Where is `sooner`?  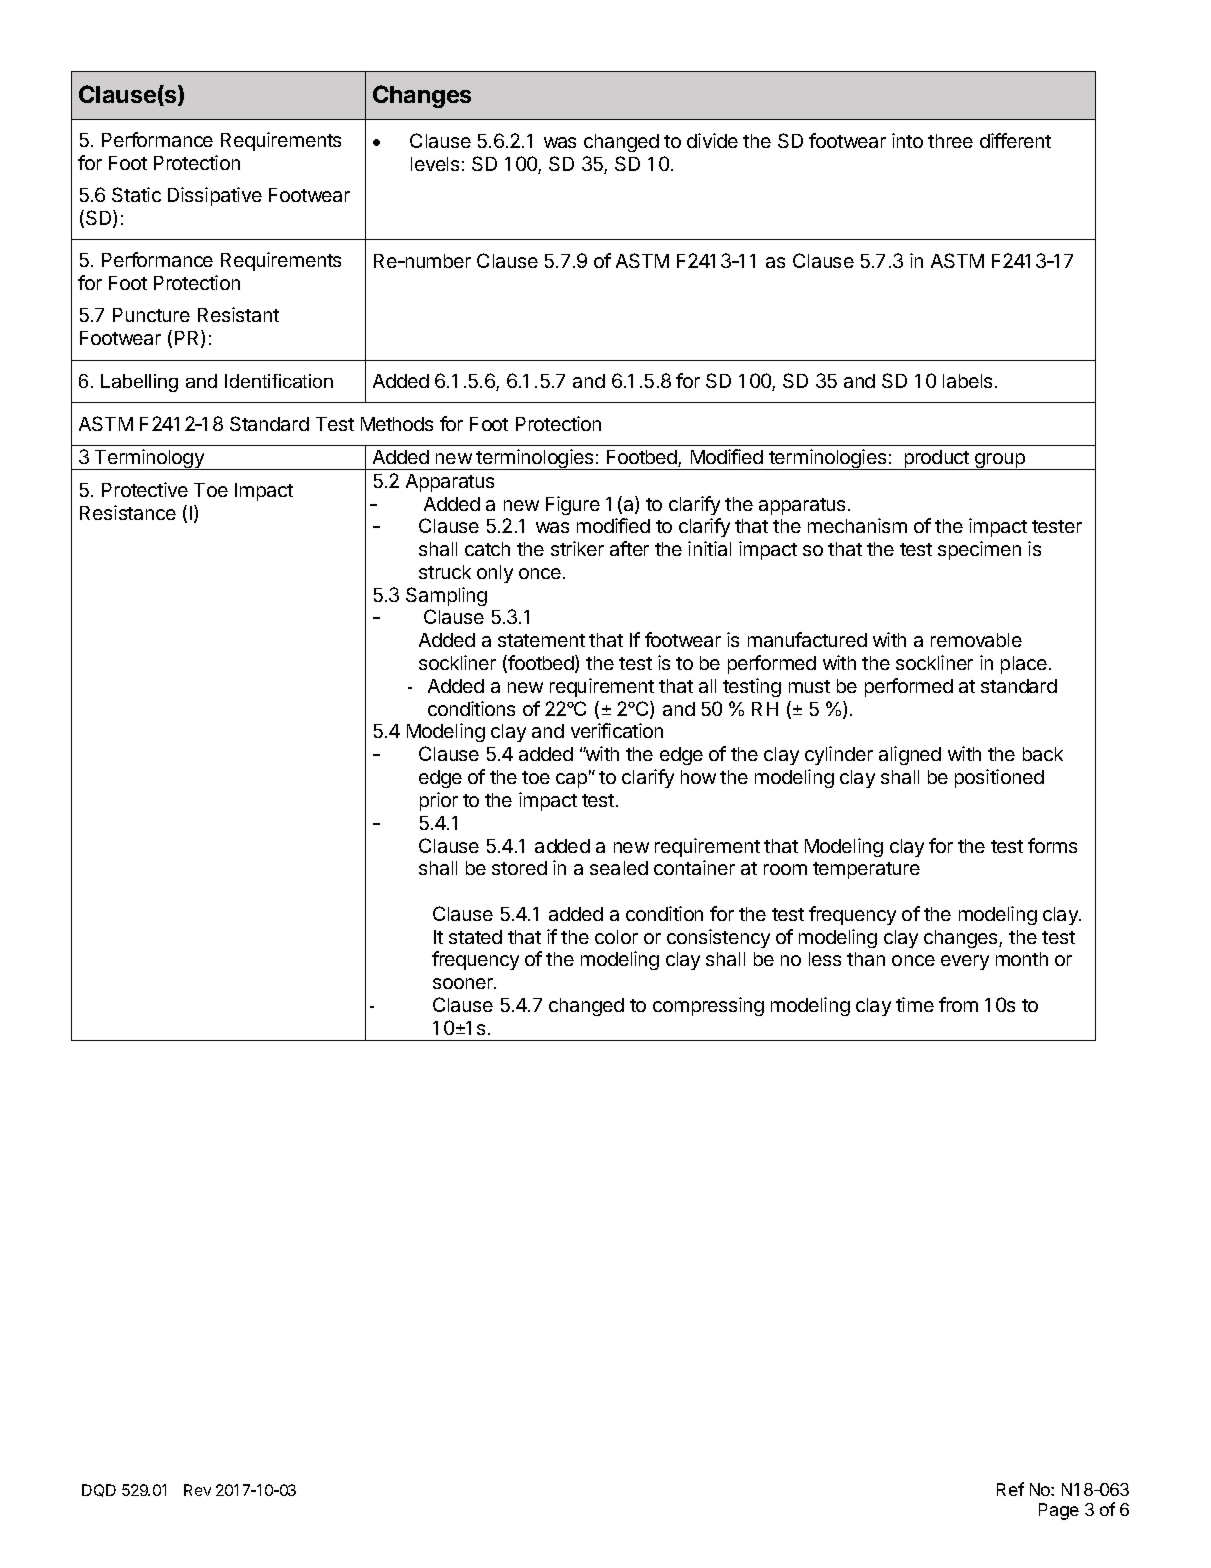 sooner is located at coordinates (464, 983).
